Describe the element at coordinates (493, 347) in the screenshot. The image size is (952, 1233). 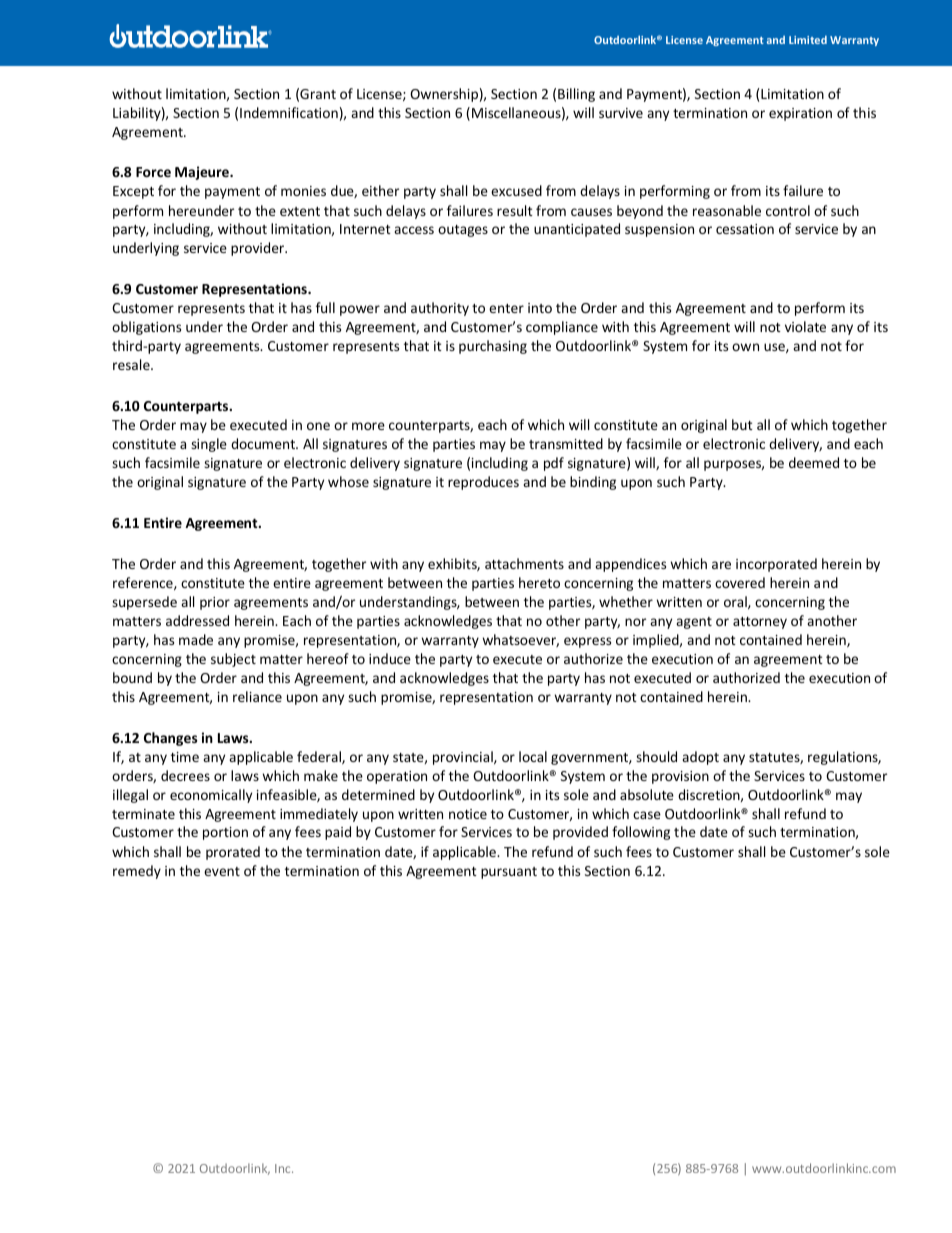
I see `purchasing` at that location.
